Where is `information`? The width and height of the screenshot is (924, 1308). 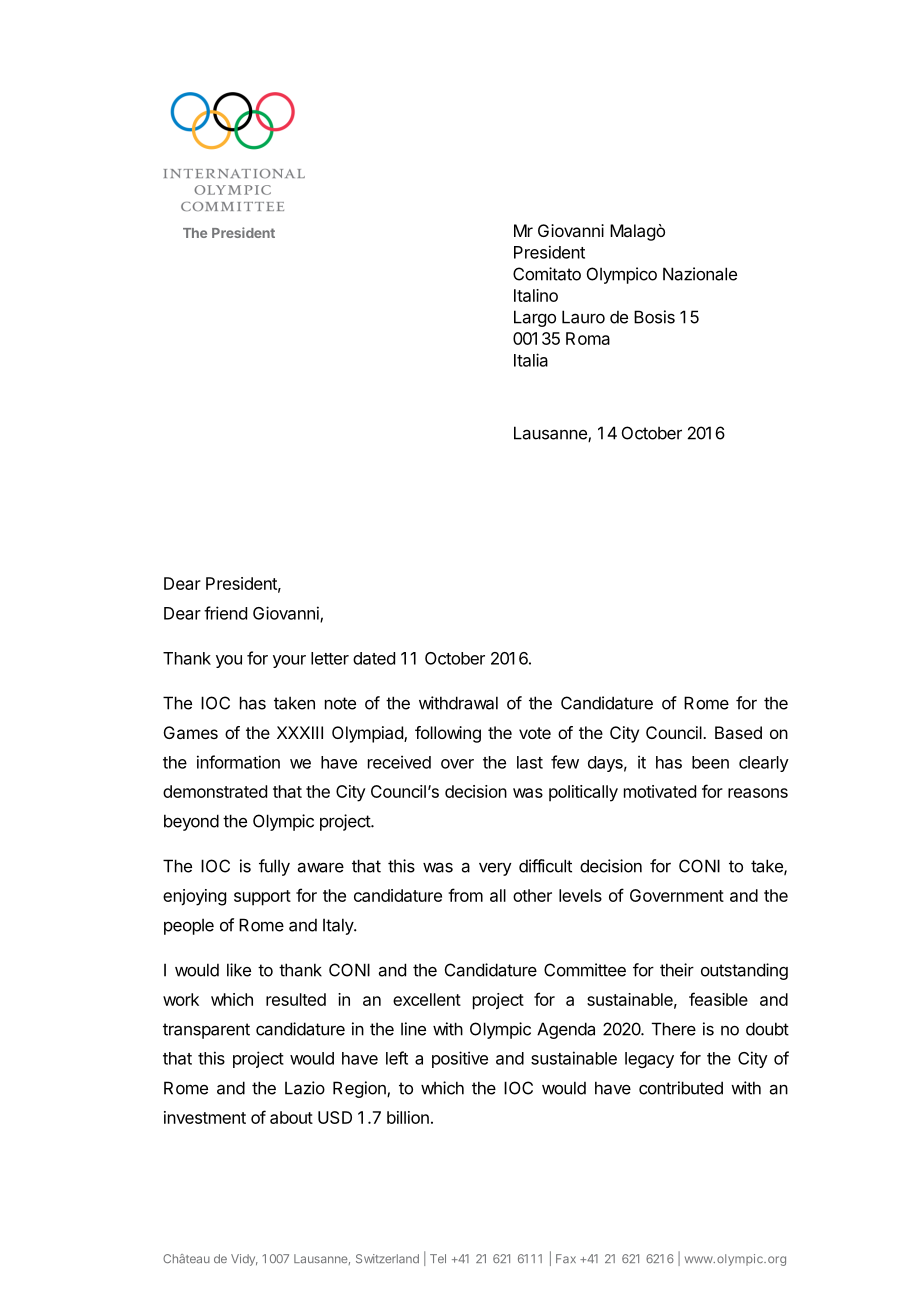
information is located at coordinates (238, 762).
